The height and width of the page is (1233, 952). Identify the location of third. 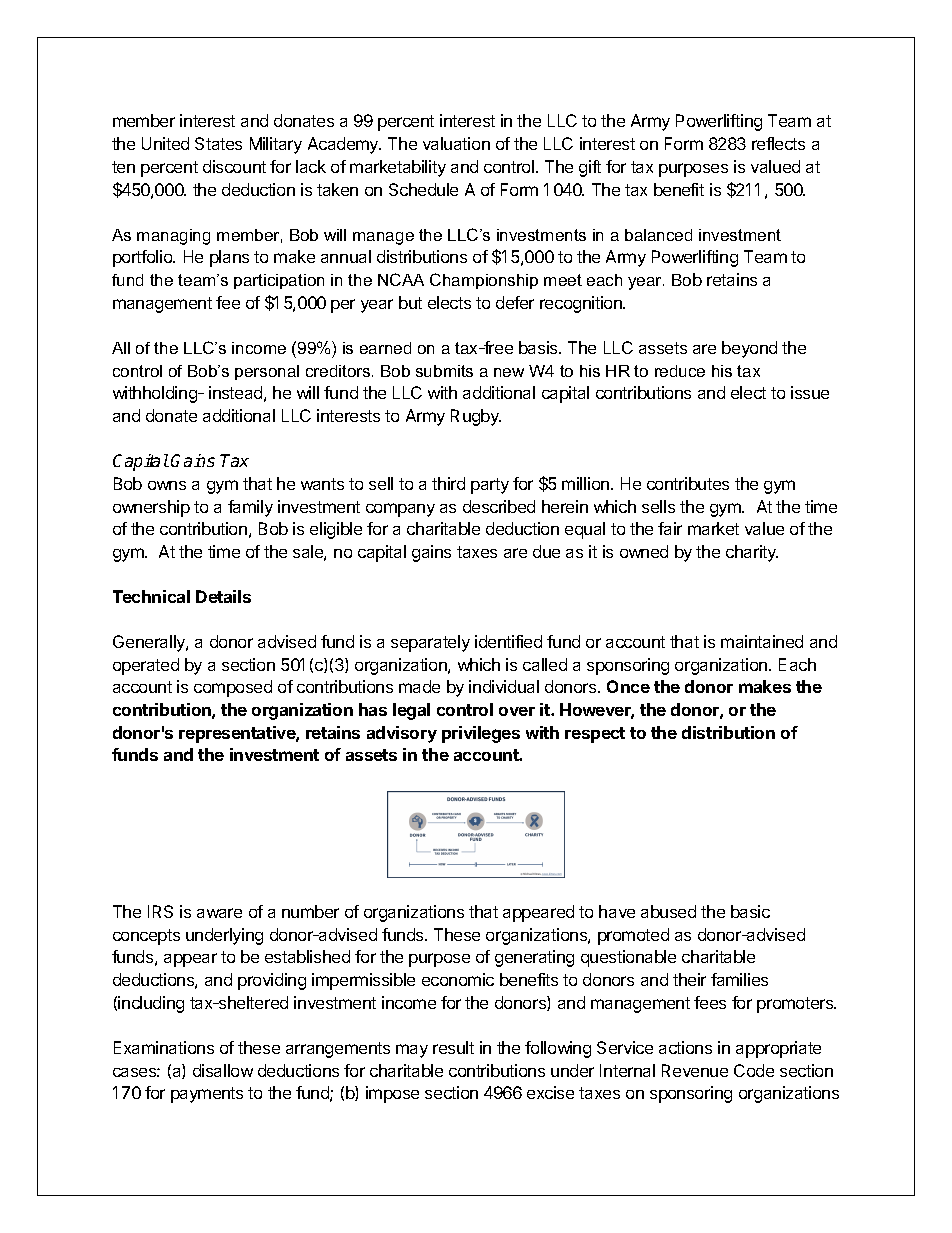
(448, 483).
